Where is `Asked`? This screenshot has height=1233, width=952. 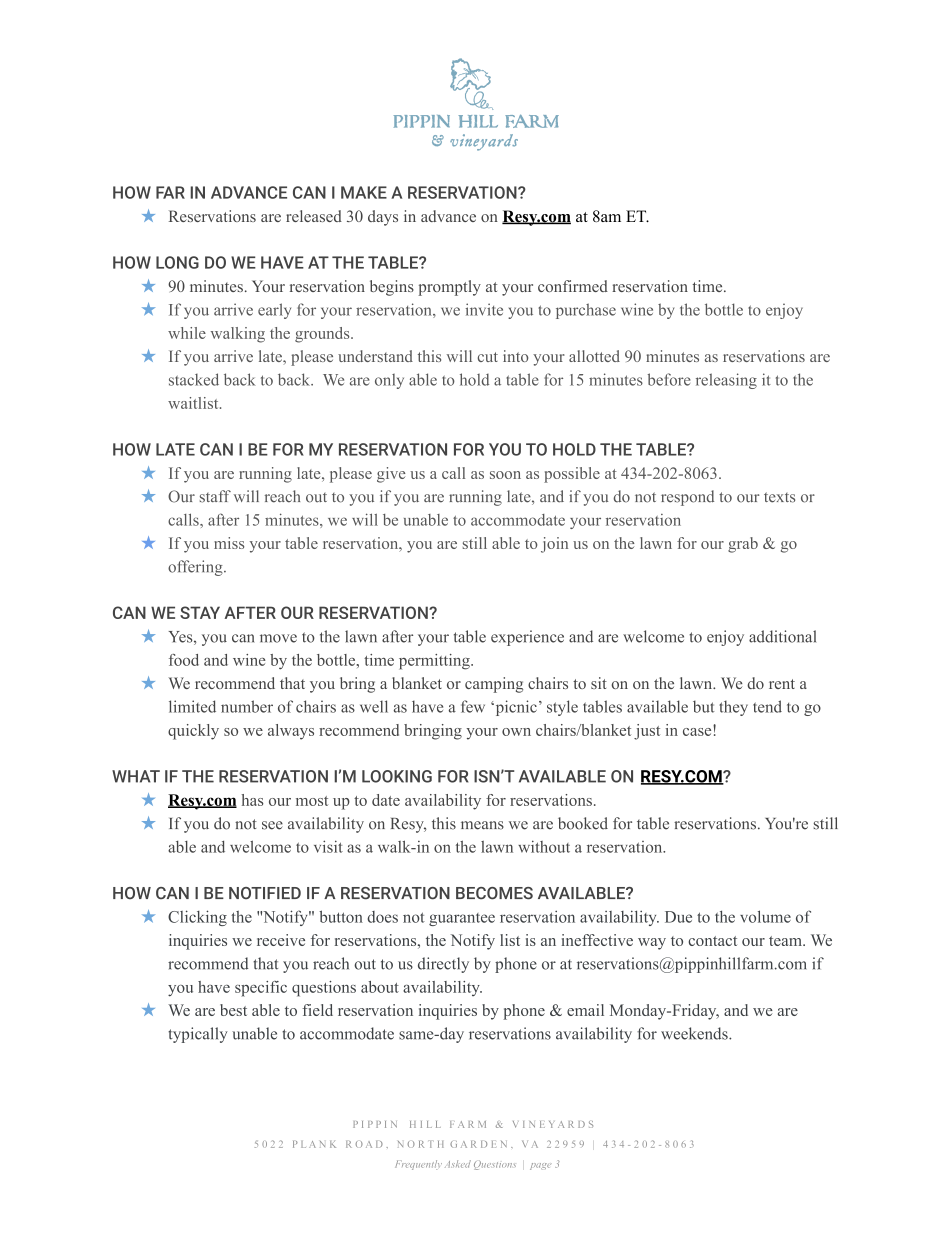 Asked is located at coordinates (458, 1164).
